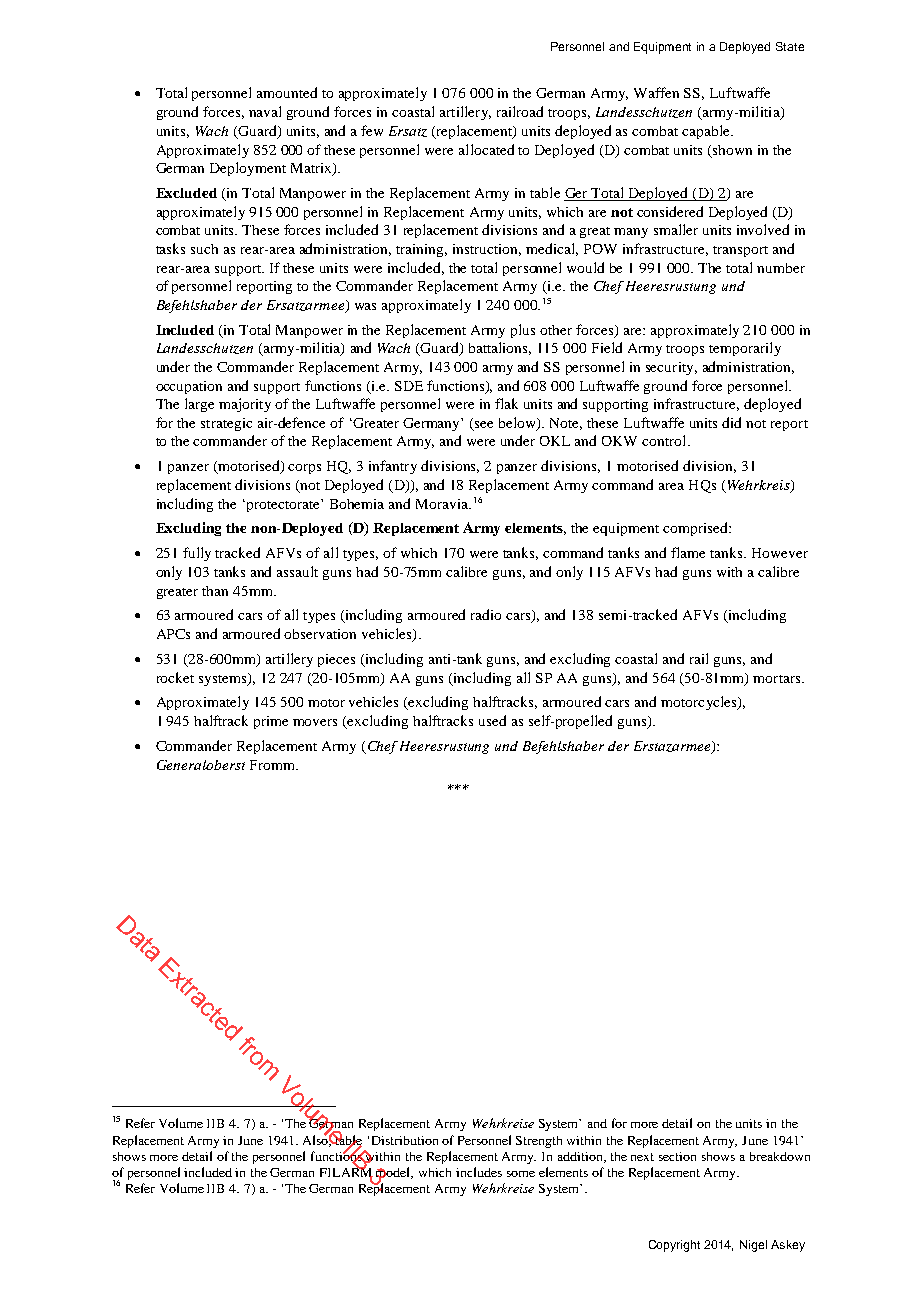  I want to click on used, so click(492, 720).
